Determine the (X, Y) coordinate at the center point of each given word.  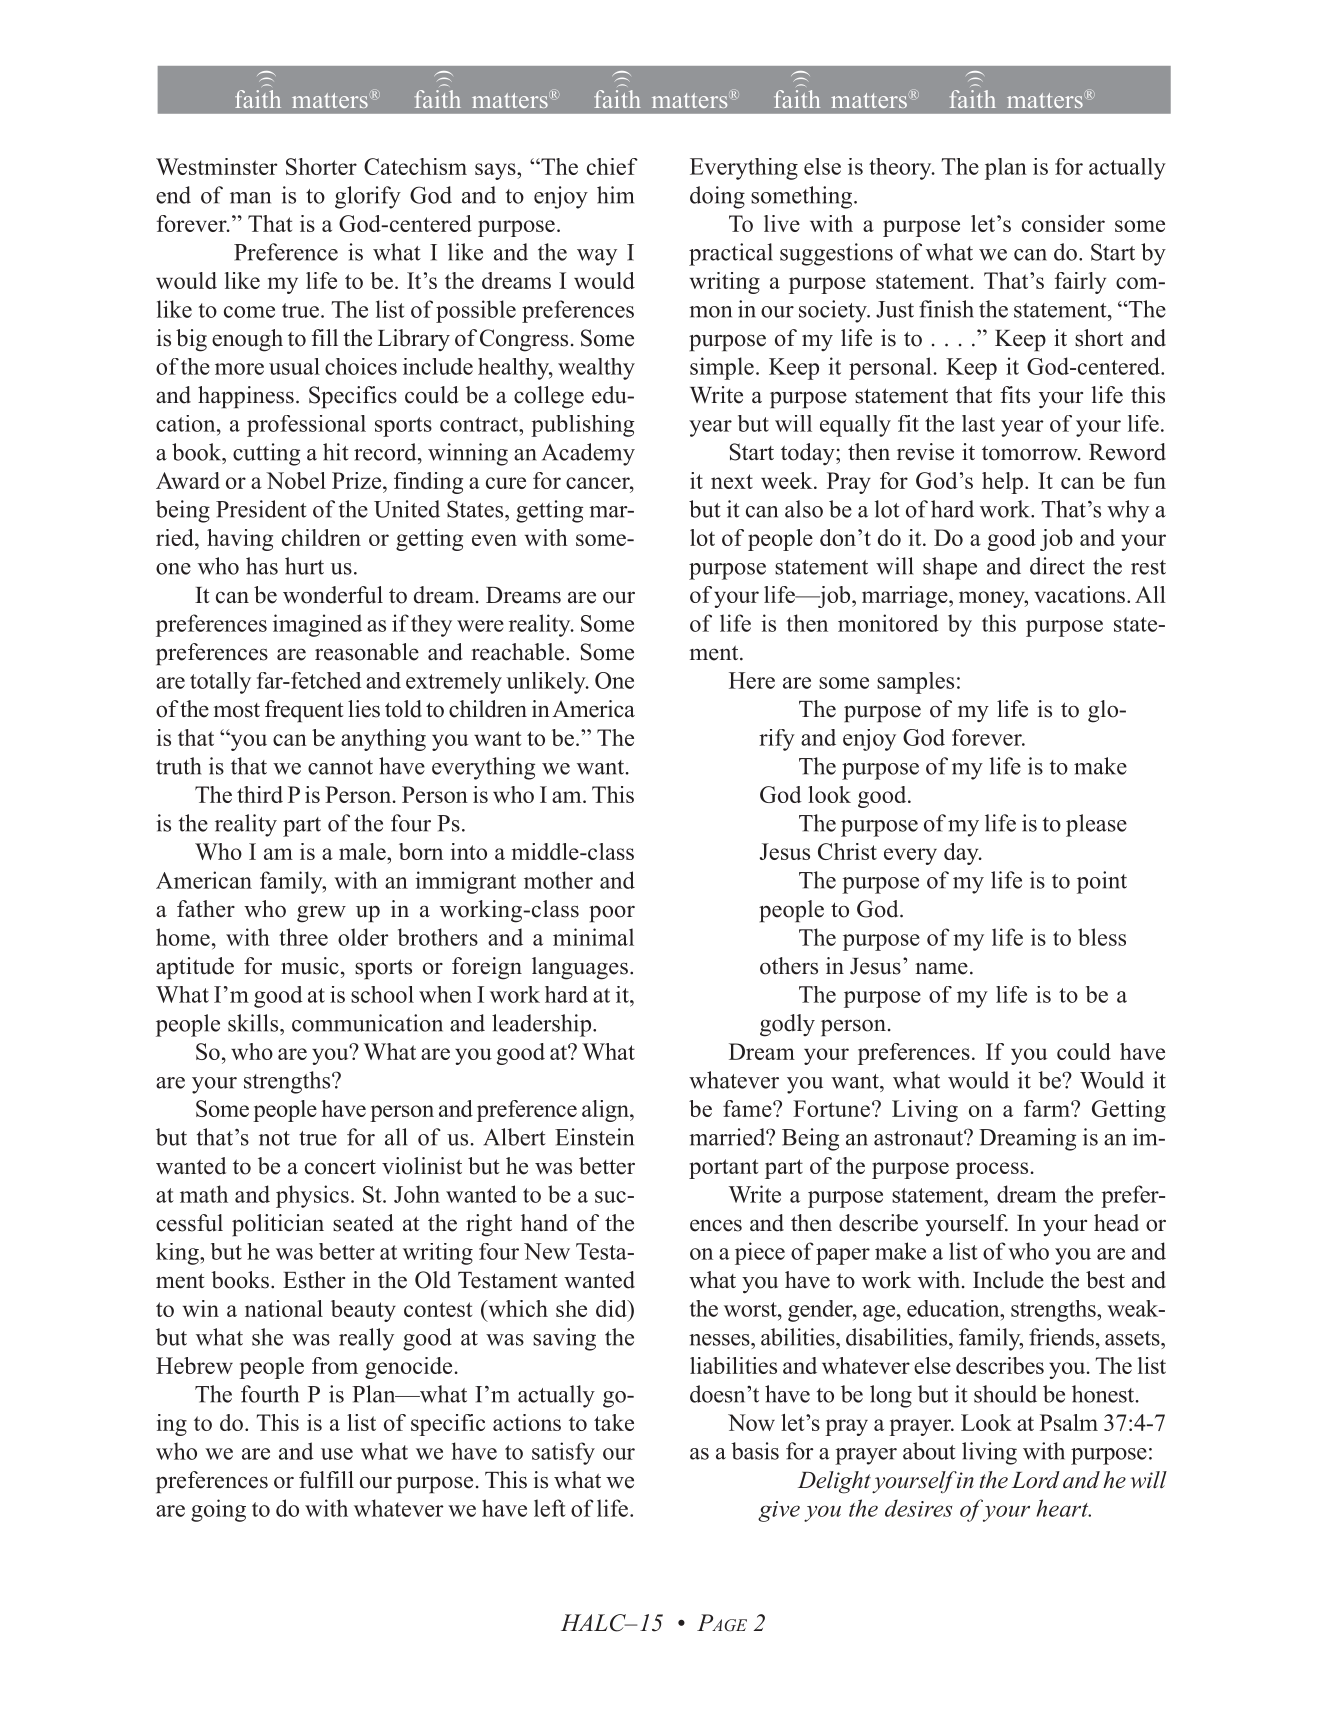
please (1096, 825)
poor (612, 914)
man (250, 198)
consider (1063, 223)
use (337, 1454)
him (615, 195)
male (363, 851)
